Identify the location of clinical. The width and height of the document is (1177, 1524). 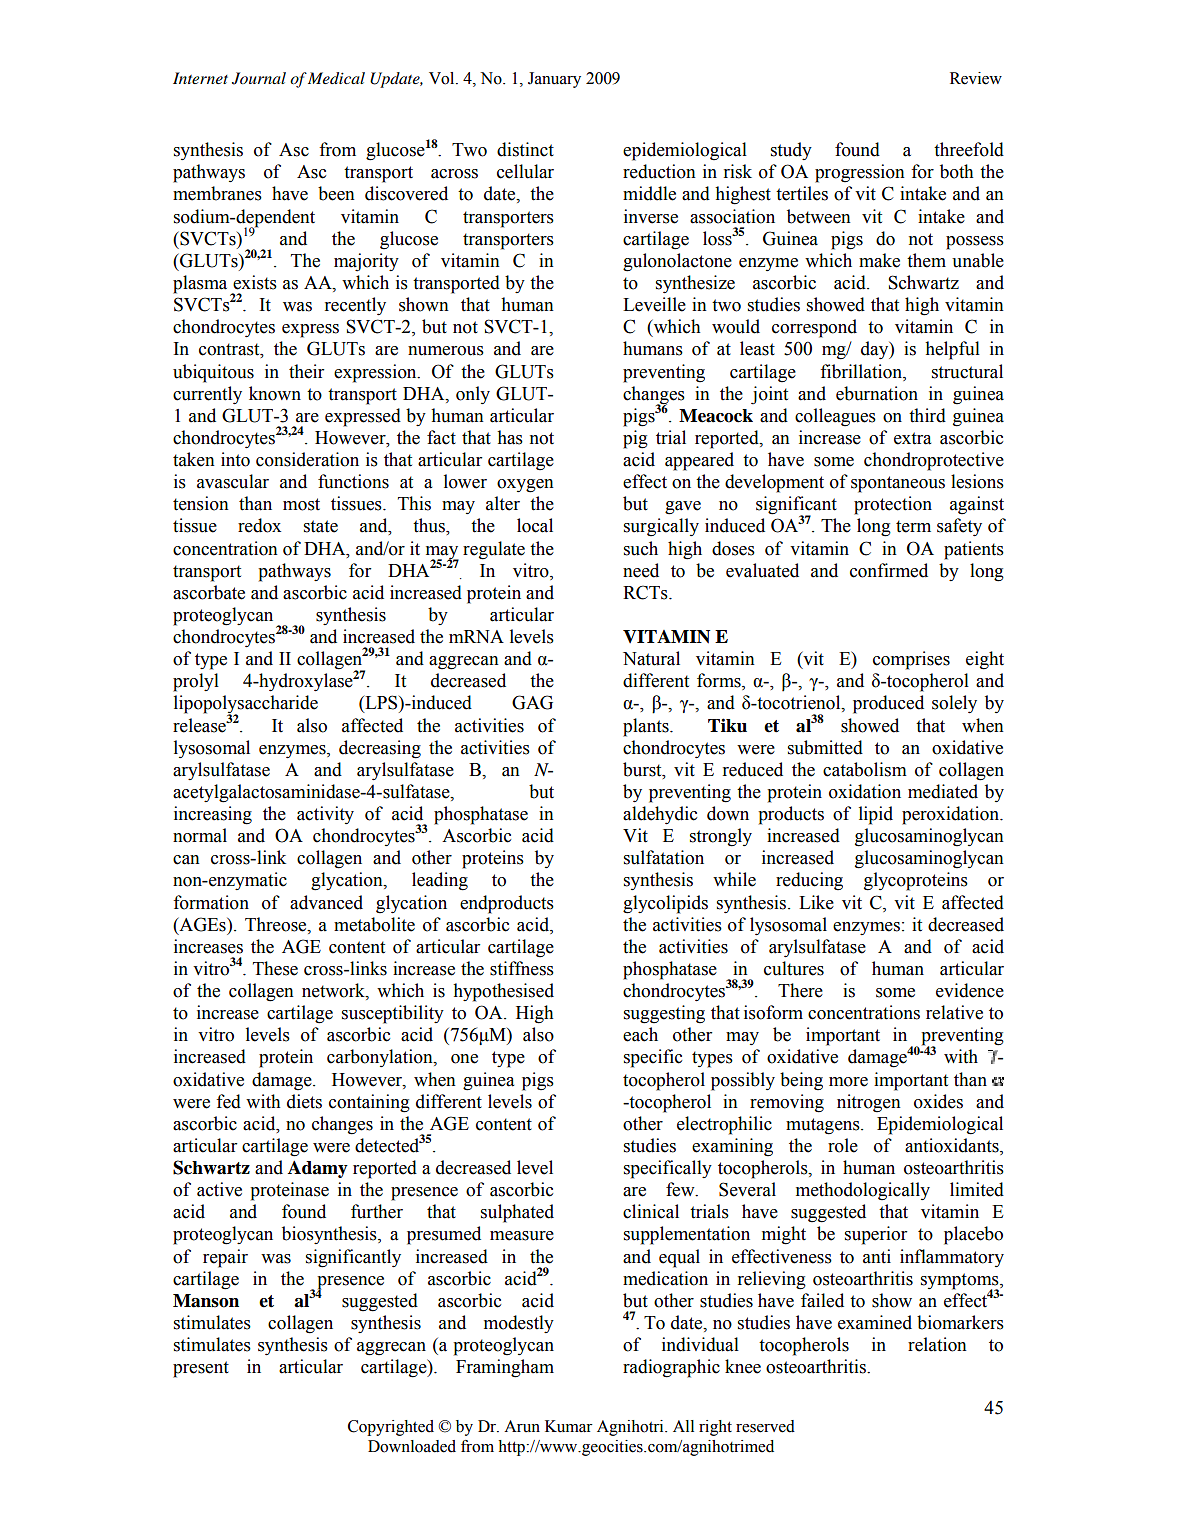
(651, 1211).
